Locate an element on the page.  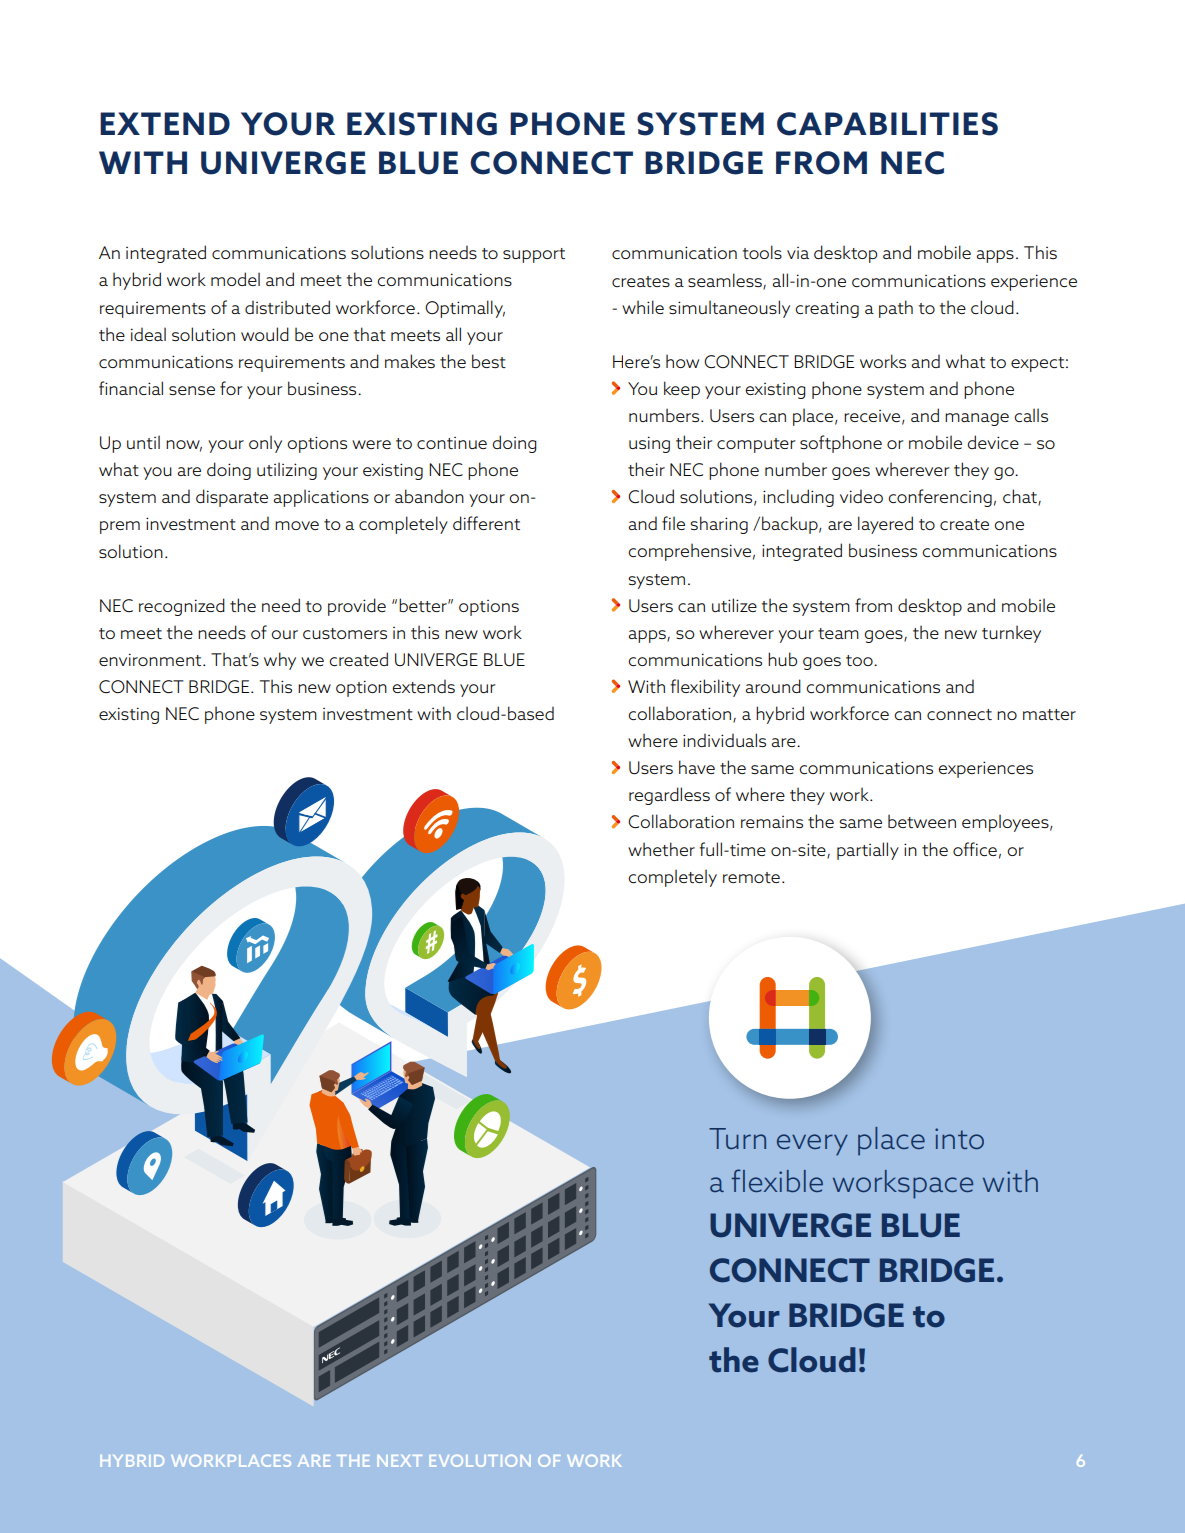
NEXT is located at coordinates (399, 1461).
